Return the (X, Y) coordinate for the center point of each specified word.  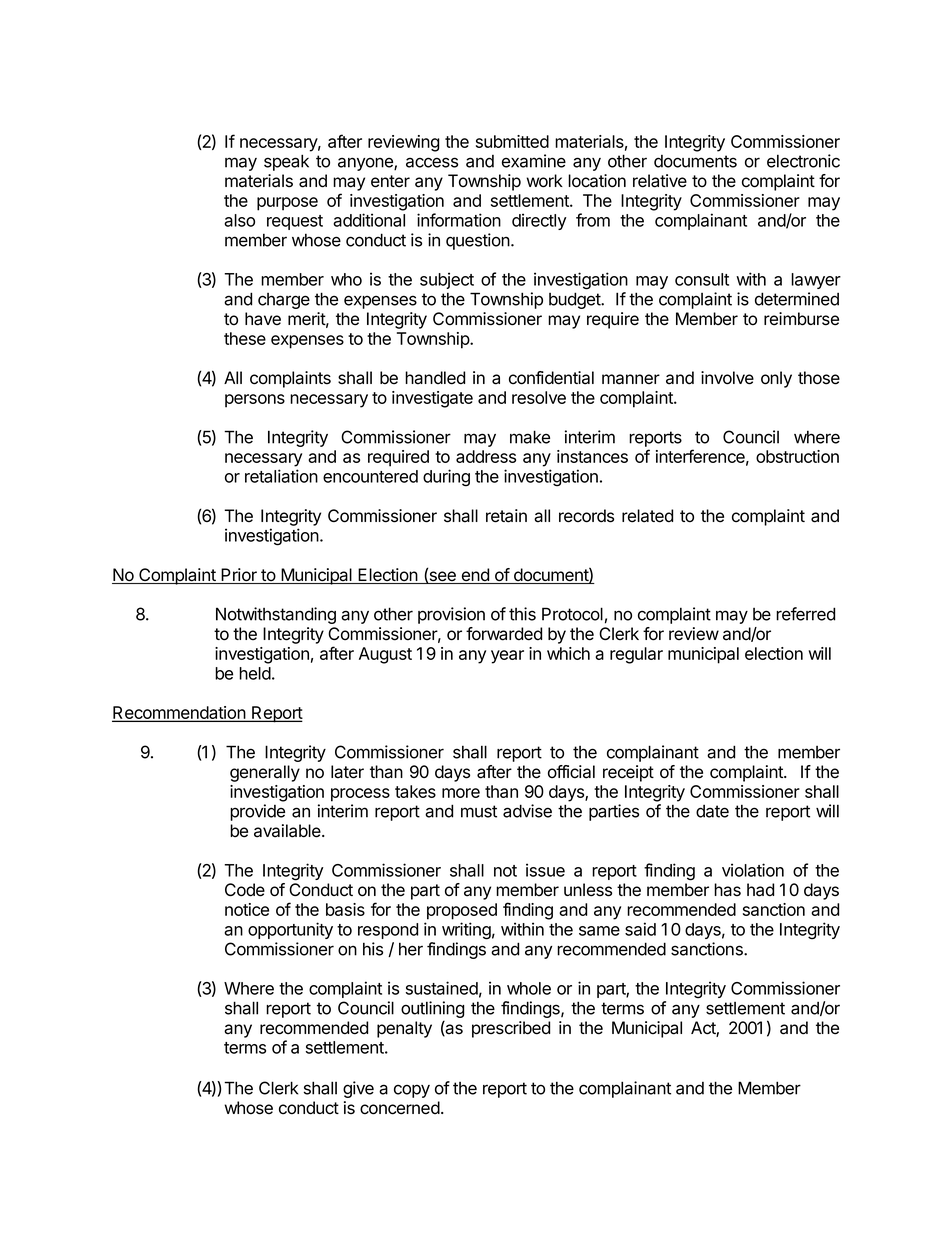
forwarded (504, 634)
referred (805, 614)
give (358, 1089)
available (288, 831)
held (255, 673)
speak (286, 162)
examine (534, 161)
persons (255, 401)
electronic (803, 161)
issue (545, 870)
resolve (539, 397)
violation (753, 870)
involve (727, 378)
